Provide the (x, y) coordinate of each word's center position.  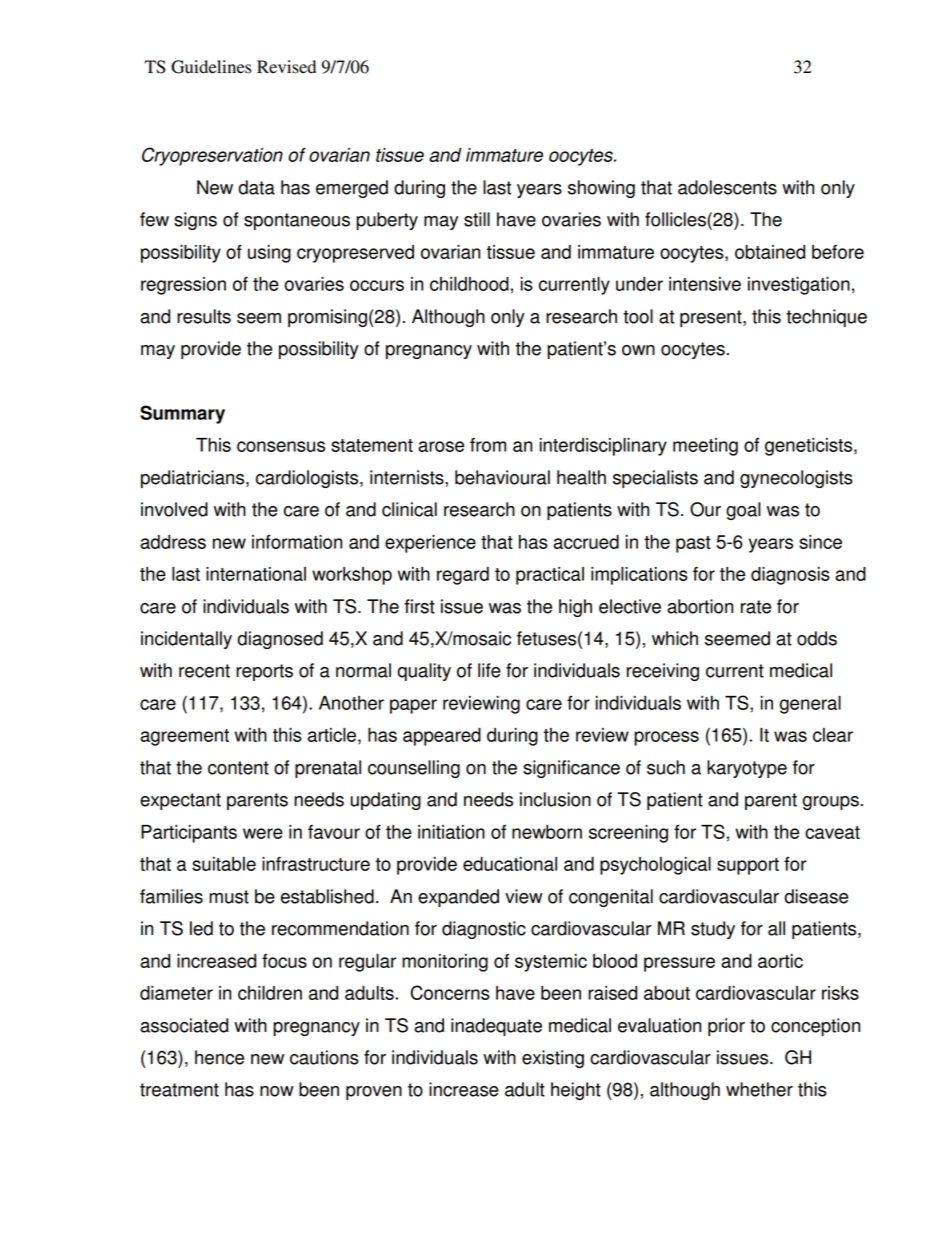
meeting (705, 447)
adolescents (727, 187)
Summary (182, 414)
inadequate (496, 1027)
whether (759, 1089)
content (238, 768)
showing (601, 189)
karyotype (747, 769)
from (488, 445)
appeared (442, 737)
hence (219, 1057)
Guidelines (211, 67)
